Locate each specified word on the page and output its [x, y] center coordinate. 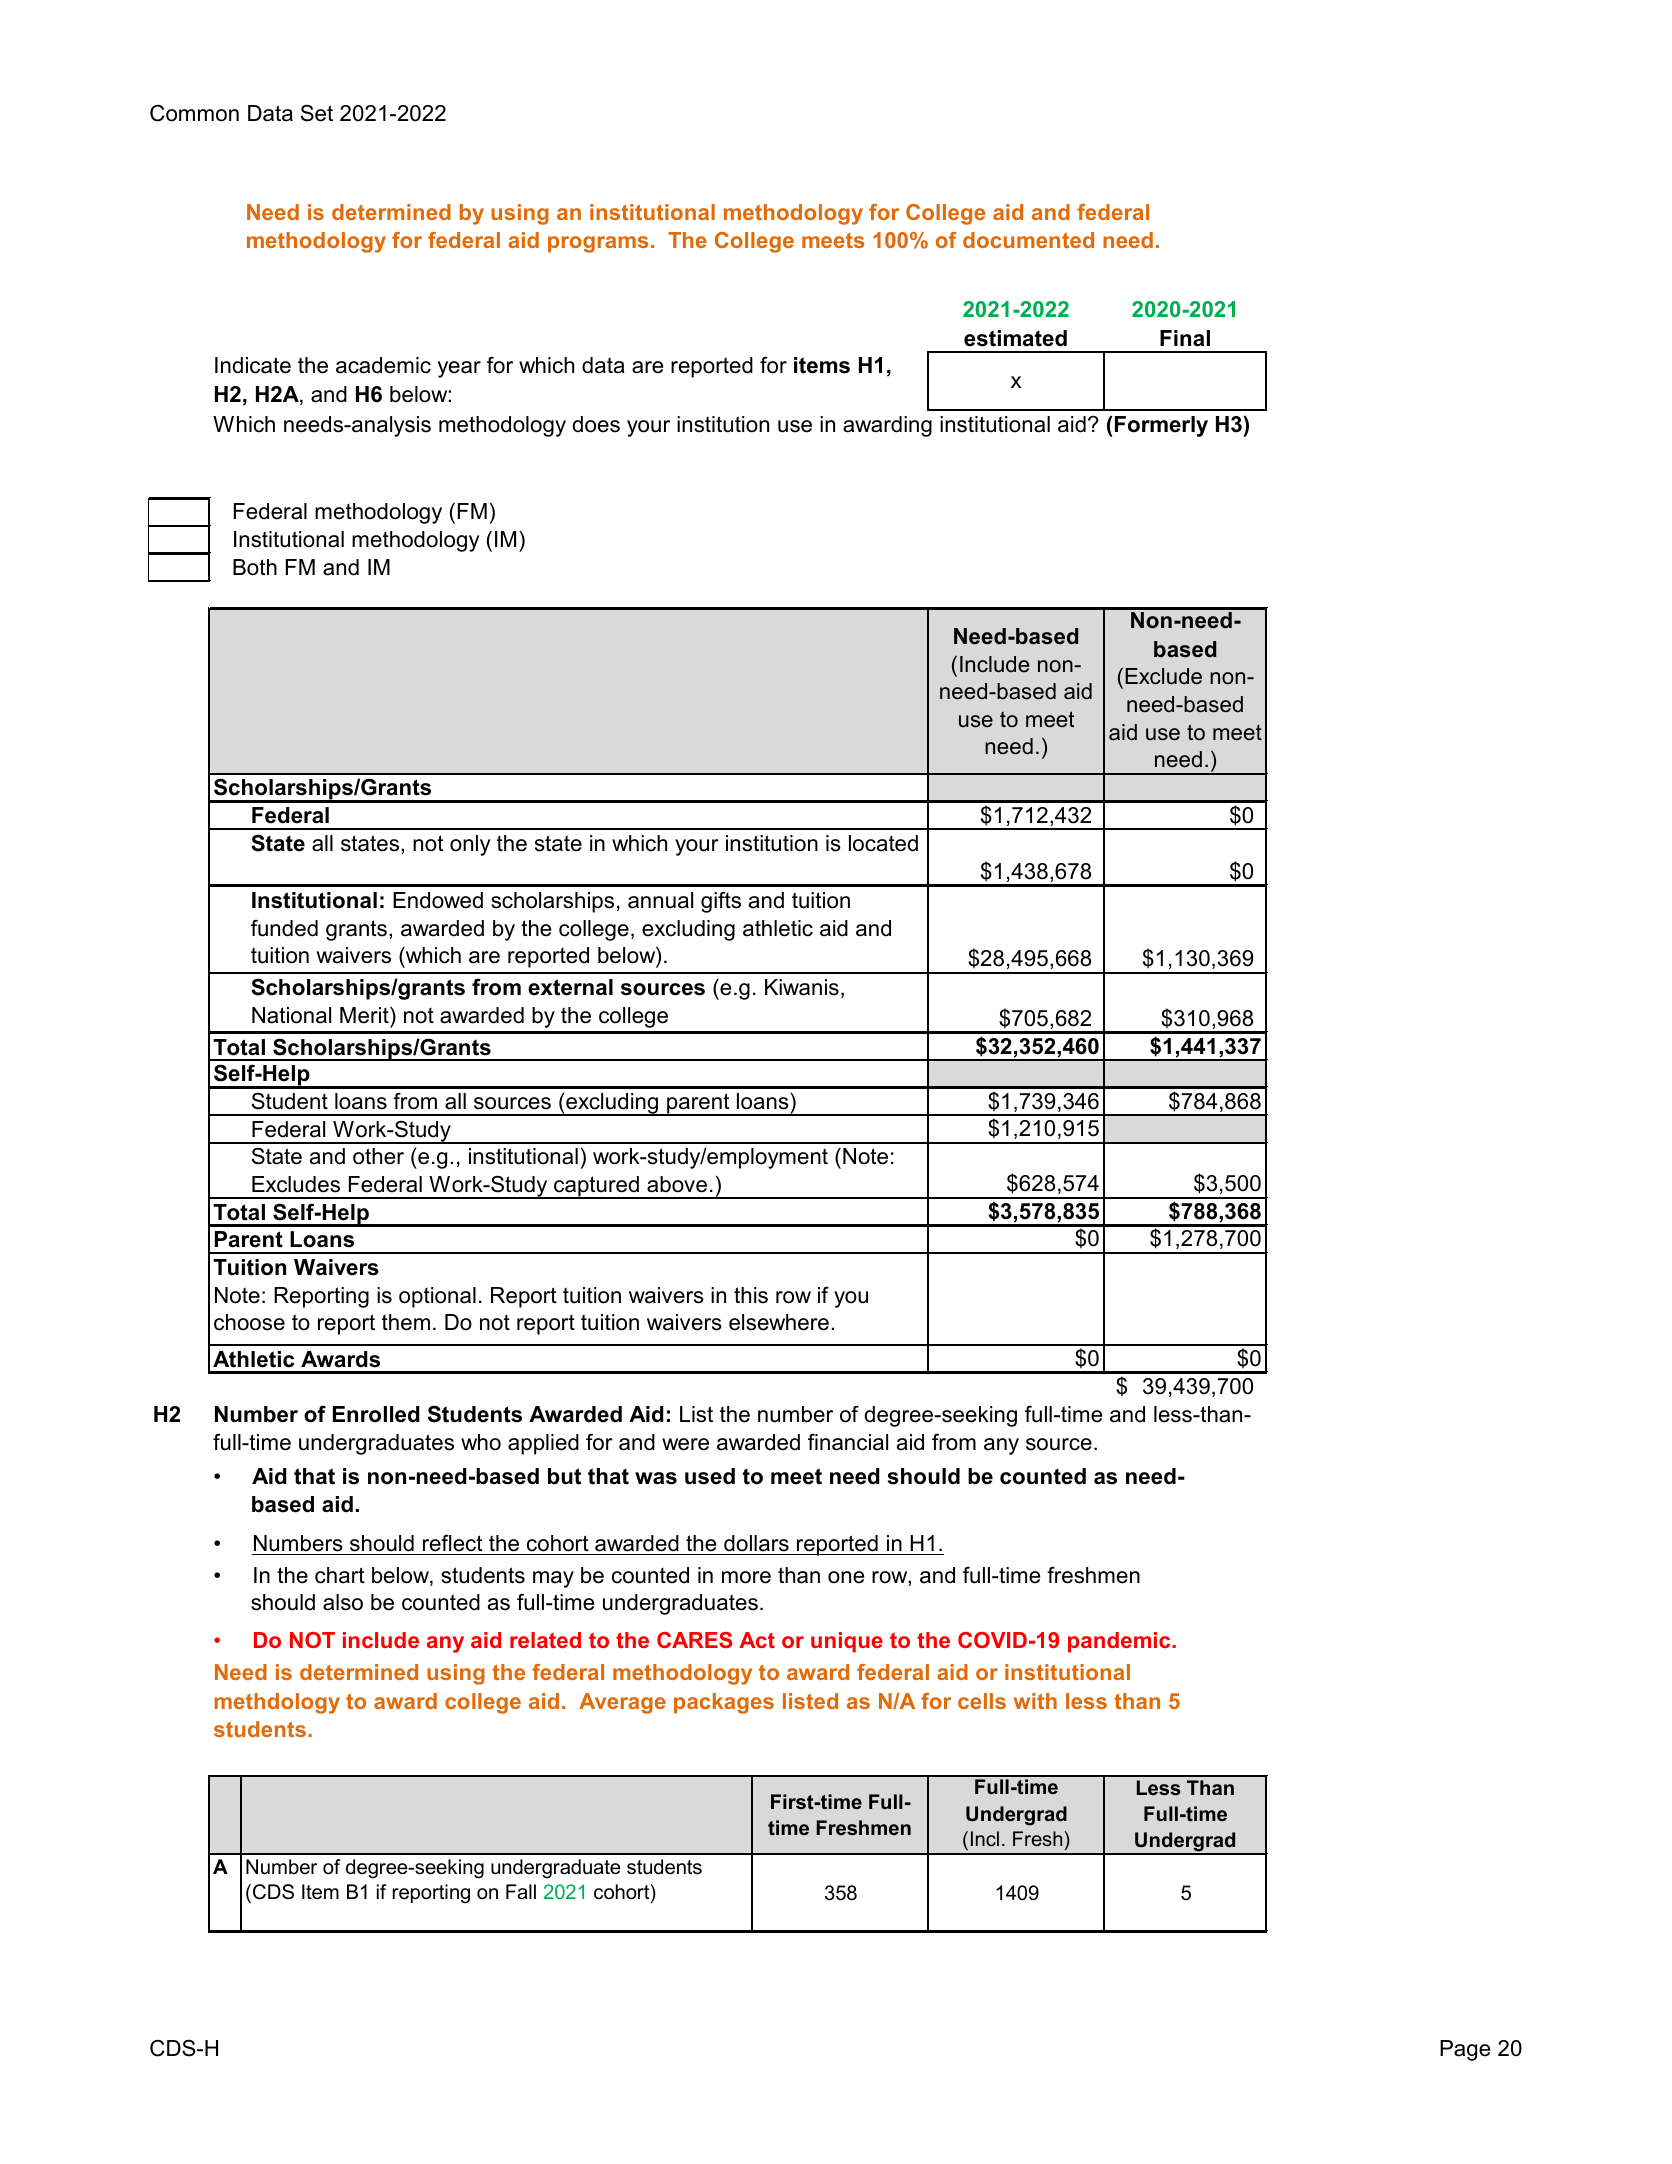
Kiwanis [802, 987]
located [883, 843]
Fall [521, 1892]
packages [724, 1703]
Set [317, 113]
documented [1028, 240]
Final [1185, 338]
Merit [365, 1015]
